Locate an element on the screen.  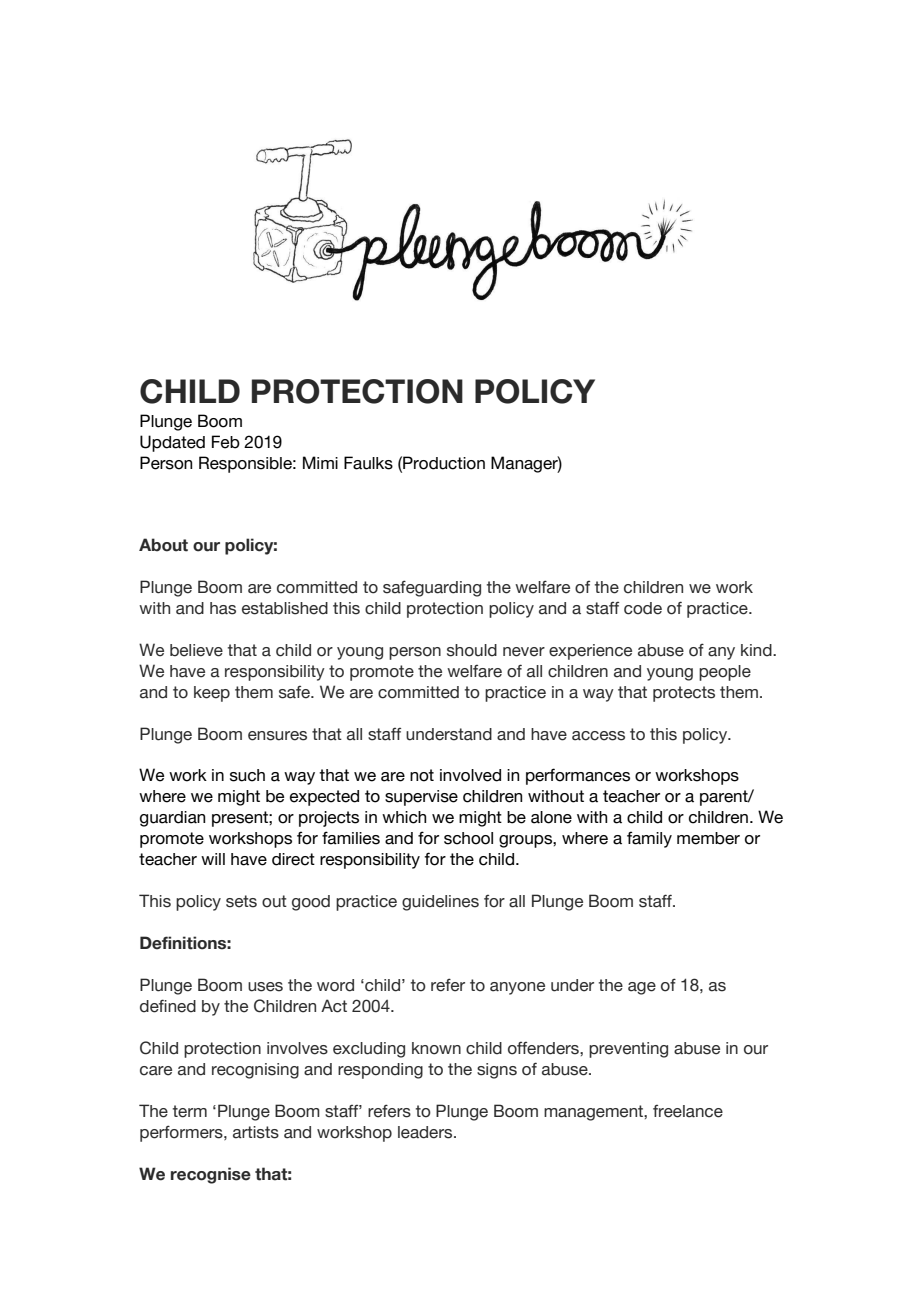
Faulks is located at coordinates (368, 463).
